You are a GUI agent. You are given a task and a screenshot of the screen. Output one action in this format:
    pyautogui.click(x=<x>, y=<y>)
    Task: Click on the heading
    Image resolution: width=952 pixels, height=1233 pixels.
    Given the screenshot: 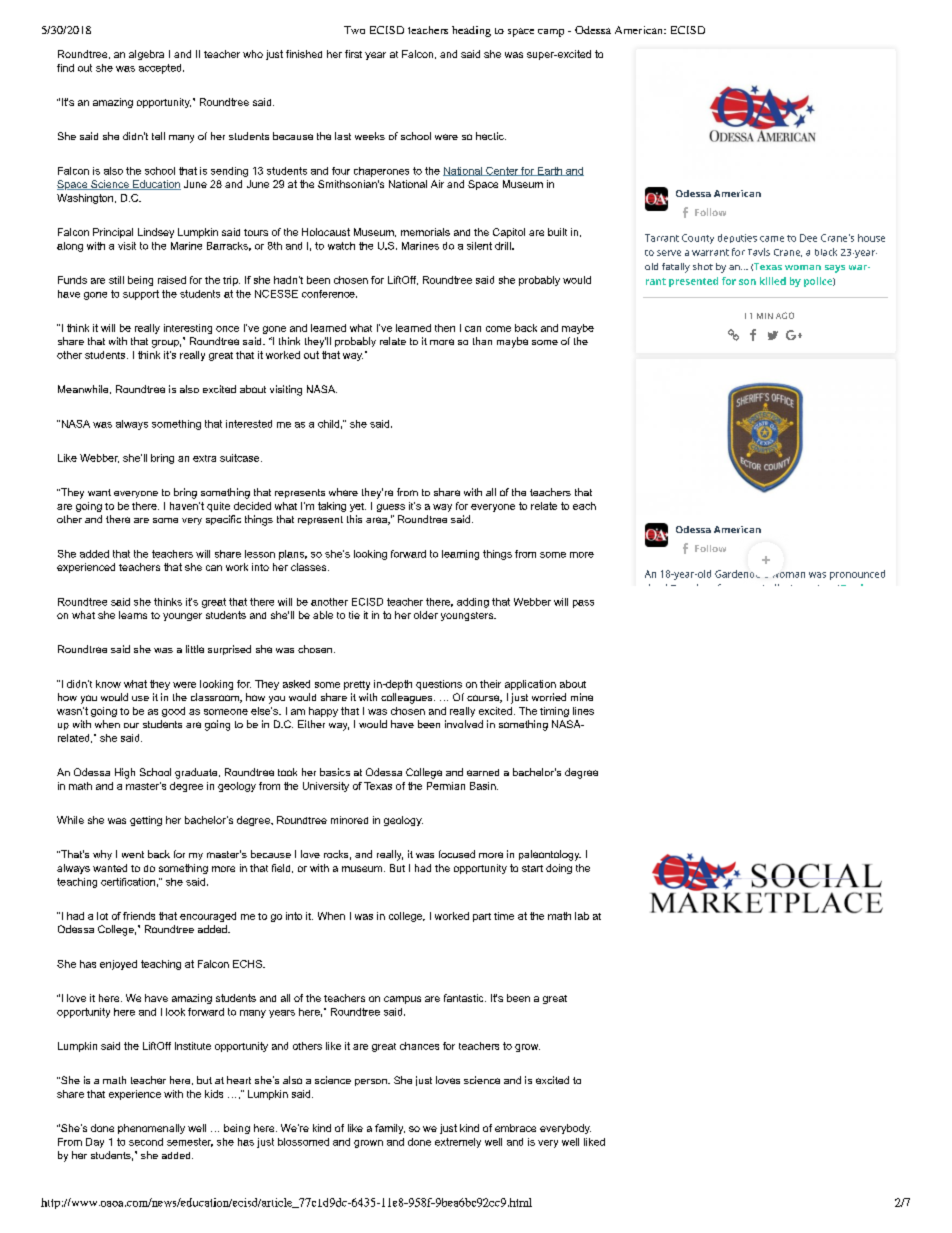 What is the action you would take?
    pyautogui.click(x=471, y=31)
